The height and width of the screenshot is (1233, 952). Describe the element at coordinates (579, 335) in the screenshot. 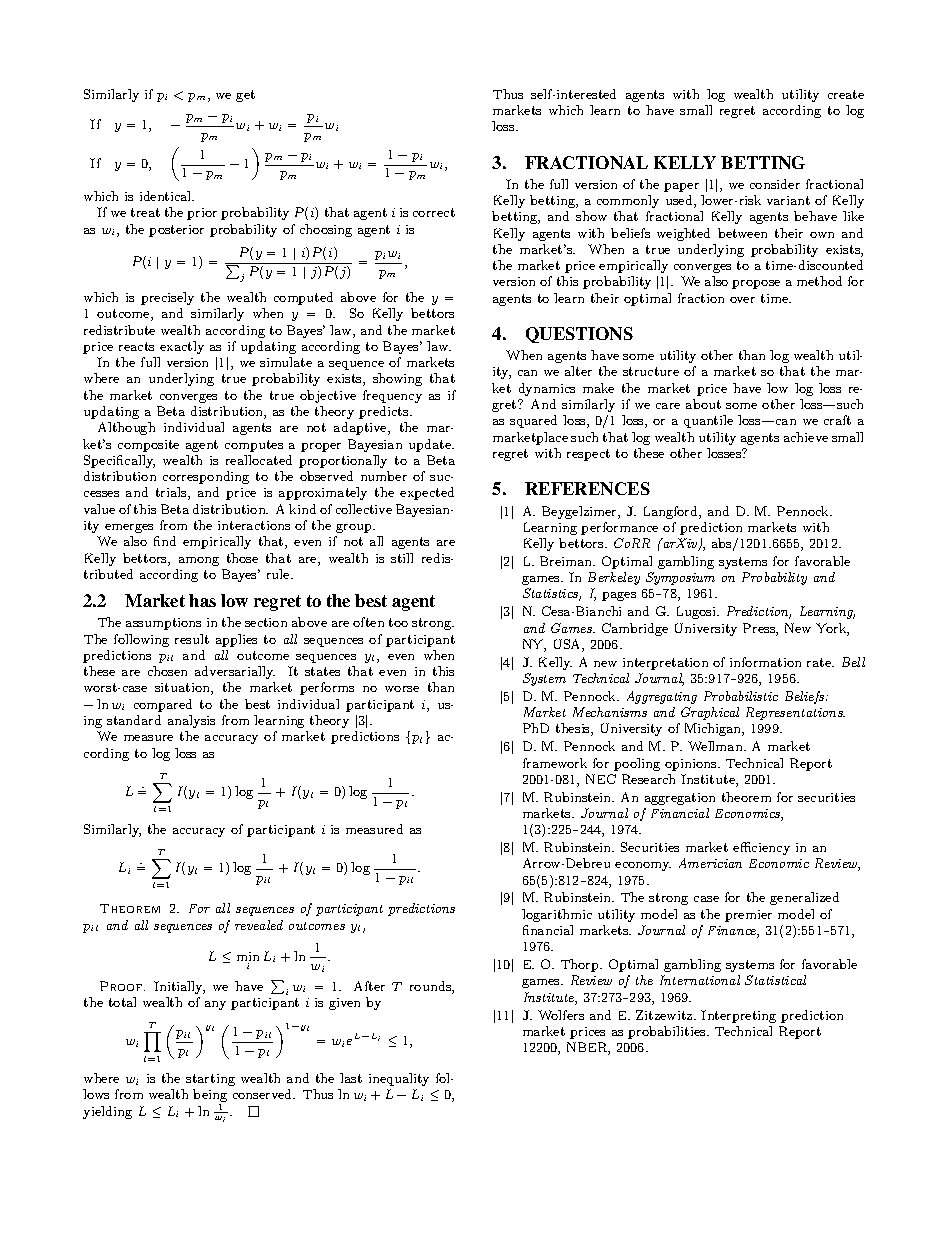

I see `QUESTIONS` at that location.
